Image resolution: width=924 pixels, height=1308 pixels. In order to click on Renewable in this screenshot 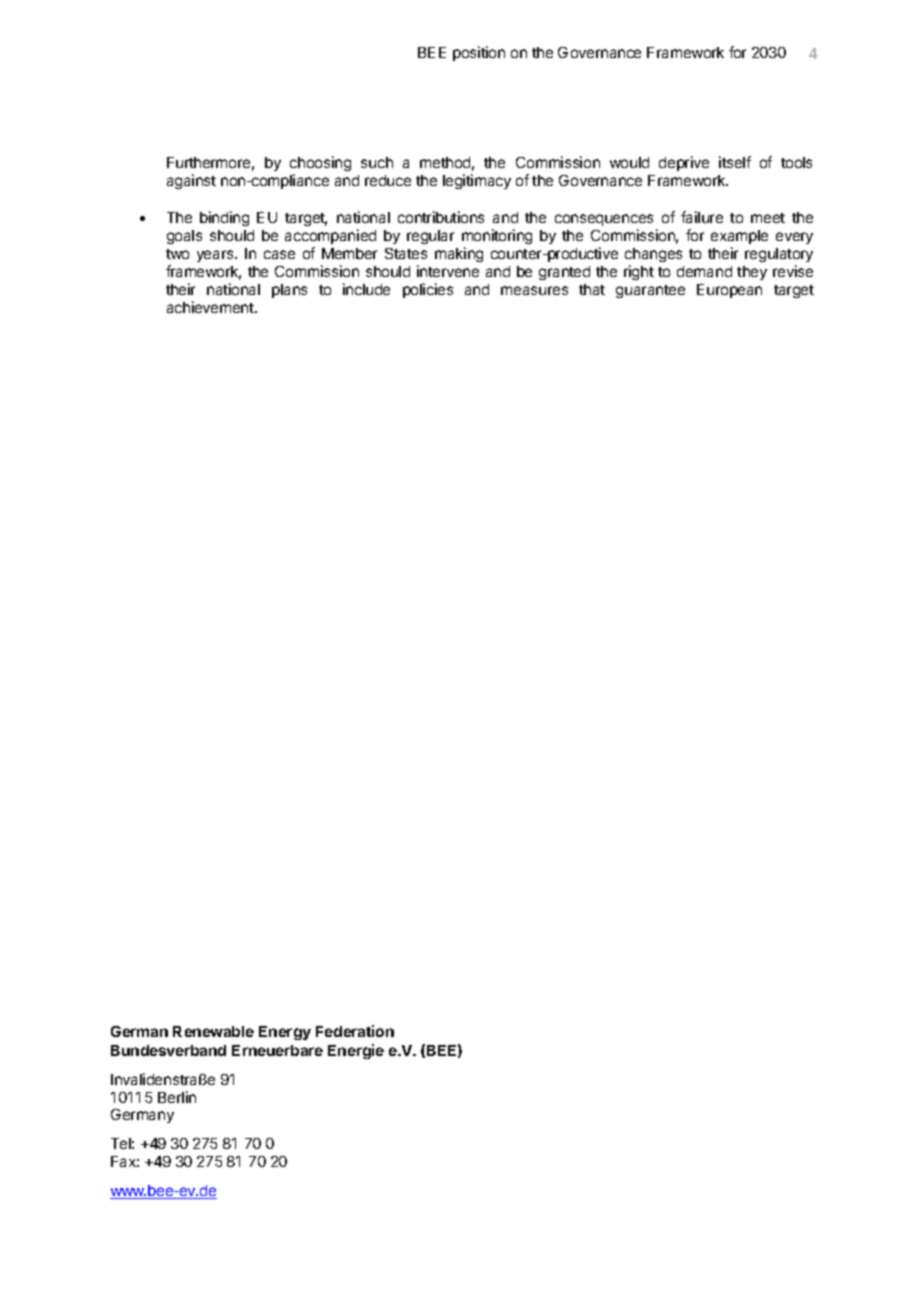, I will do `click(213, 1031)`.
